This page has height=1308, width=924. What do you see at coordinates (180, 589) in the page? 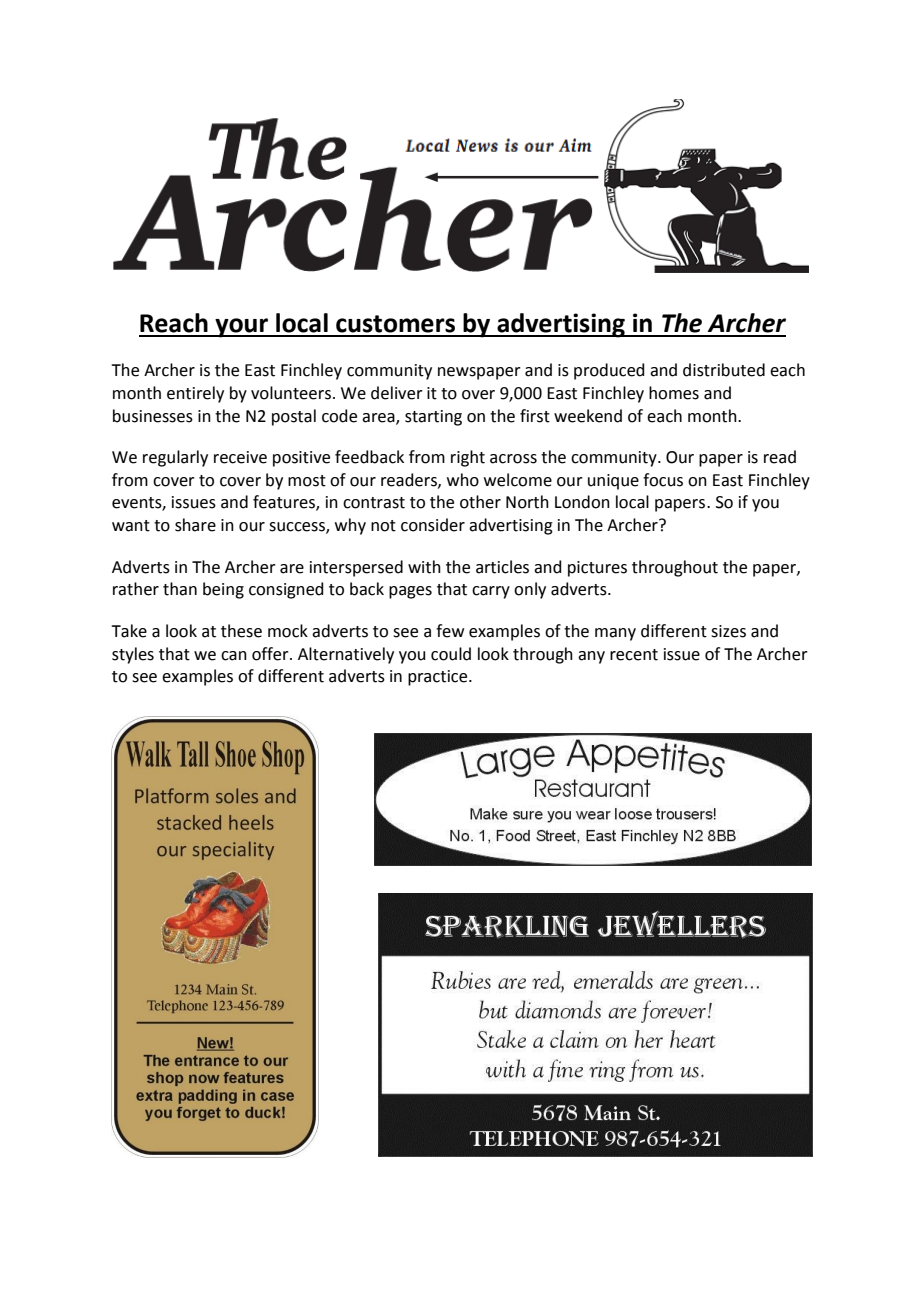
I see `than` at bounding box center [180, 589].
